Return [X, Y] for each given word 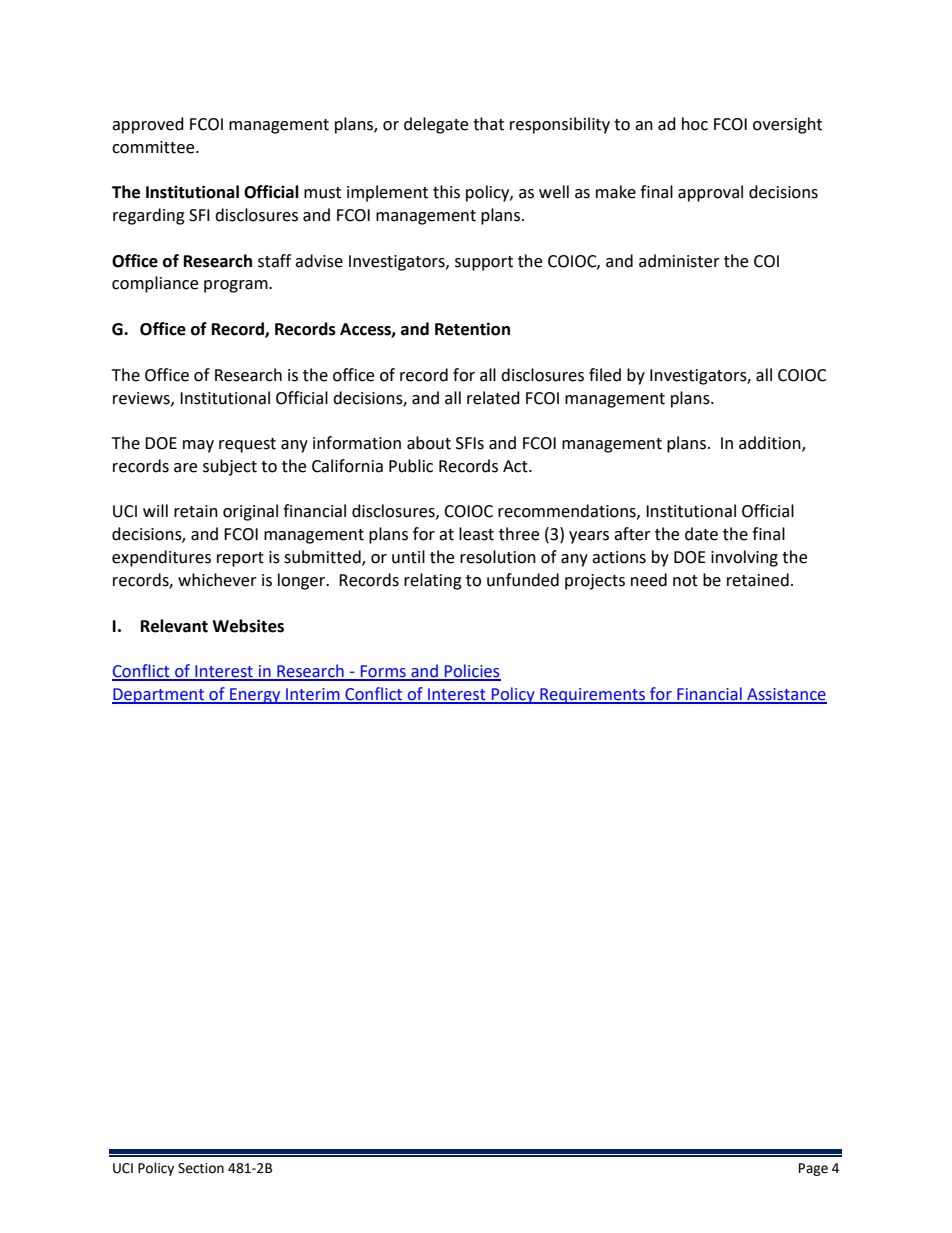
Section [201, 1168]
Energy [255, 696]
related [493, 398]
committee [154, 147]
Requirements [592, 696]
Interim [313, 695]
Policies [472, 672]
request [247, 445]
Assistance [786, 695]
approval [710, 193]
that [488, 124]
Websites [248, 626]
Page [813, 1169]
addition [771, 444]
